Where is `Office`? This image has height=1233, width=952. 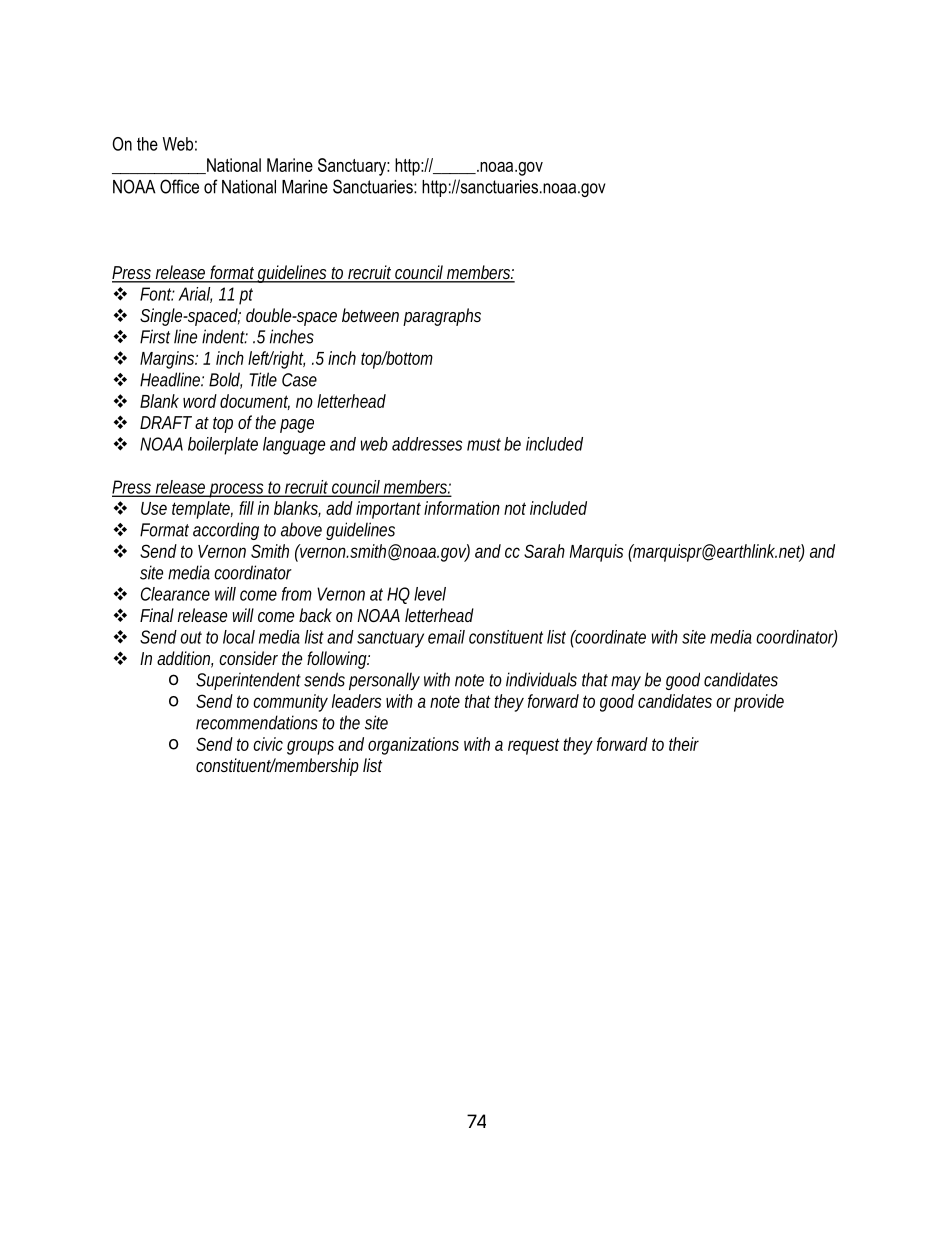
Office is located at coordinates (179, 186).
